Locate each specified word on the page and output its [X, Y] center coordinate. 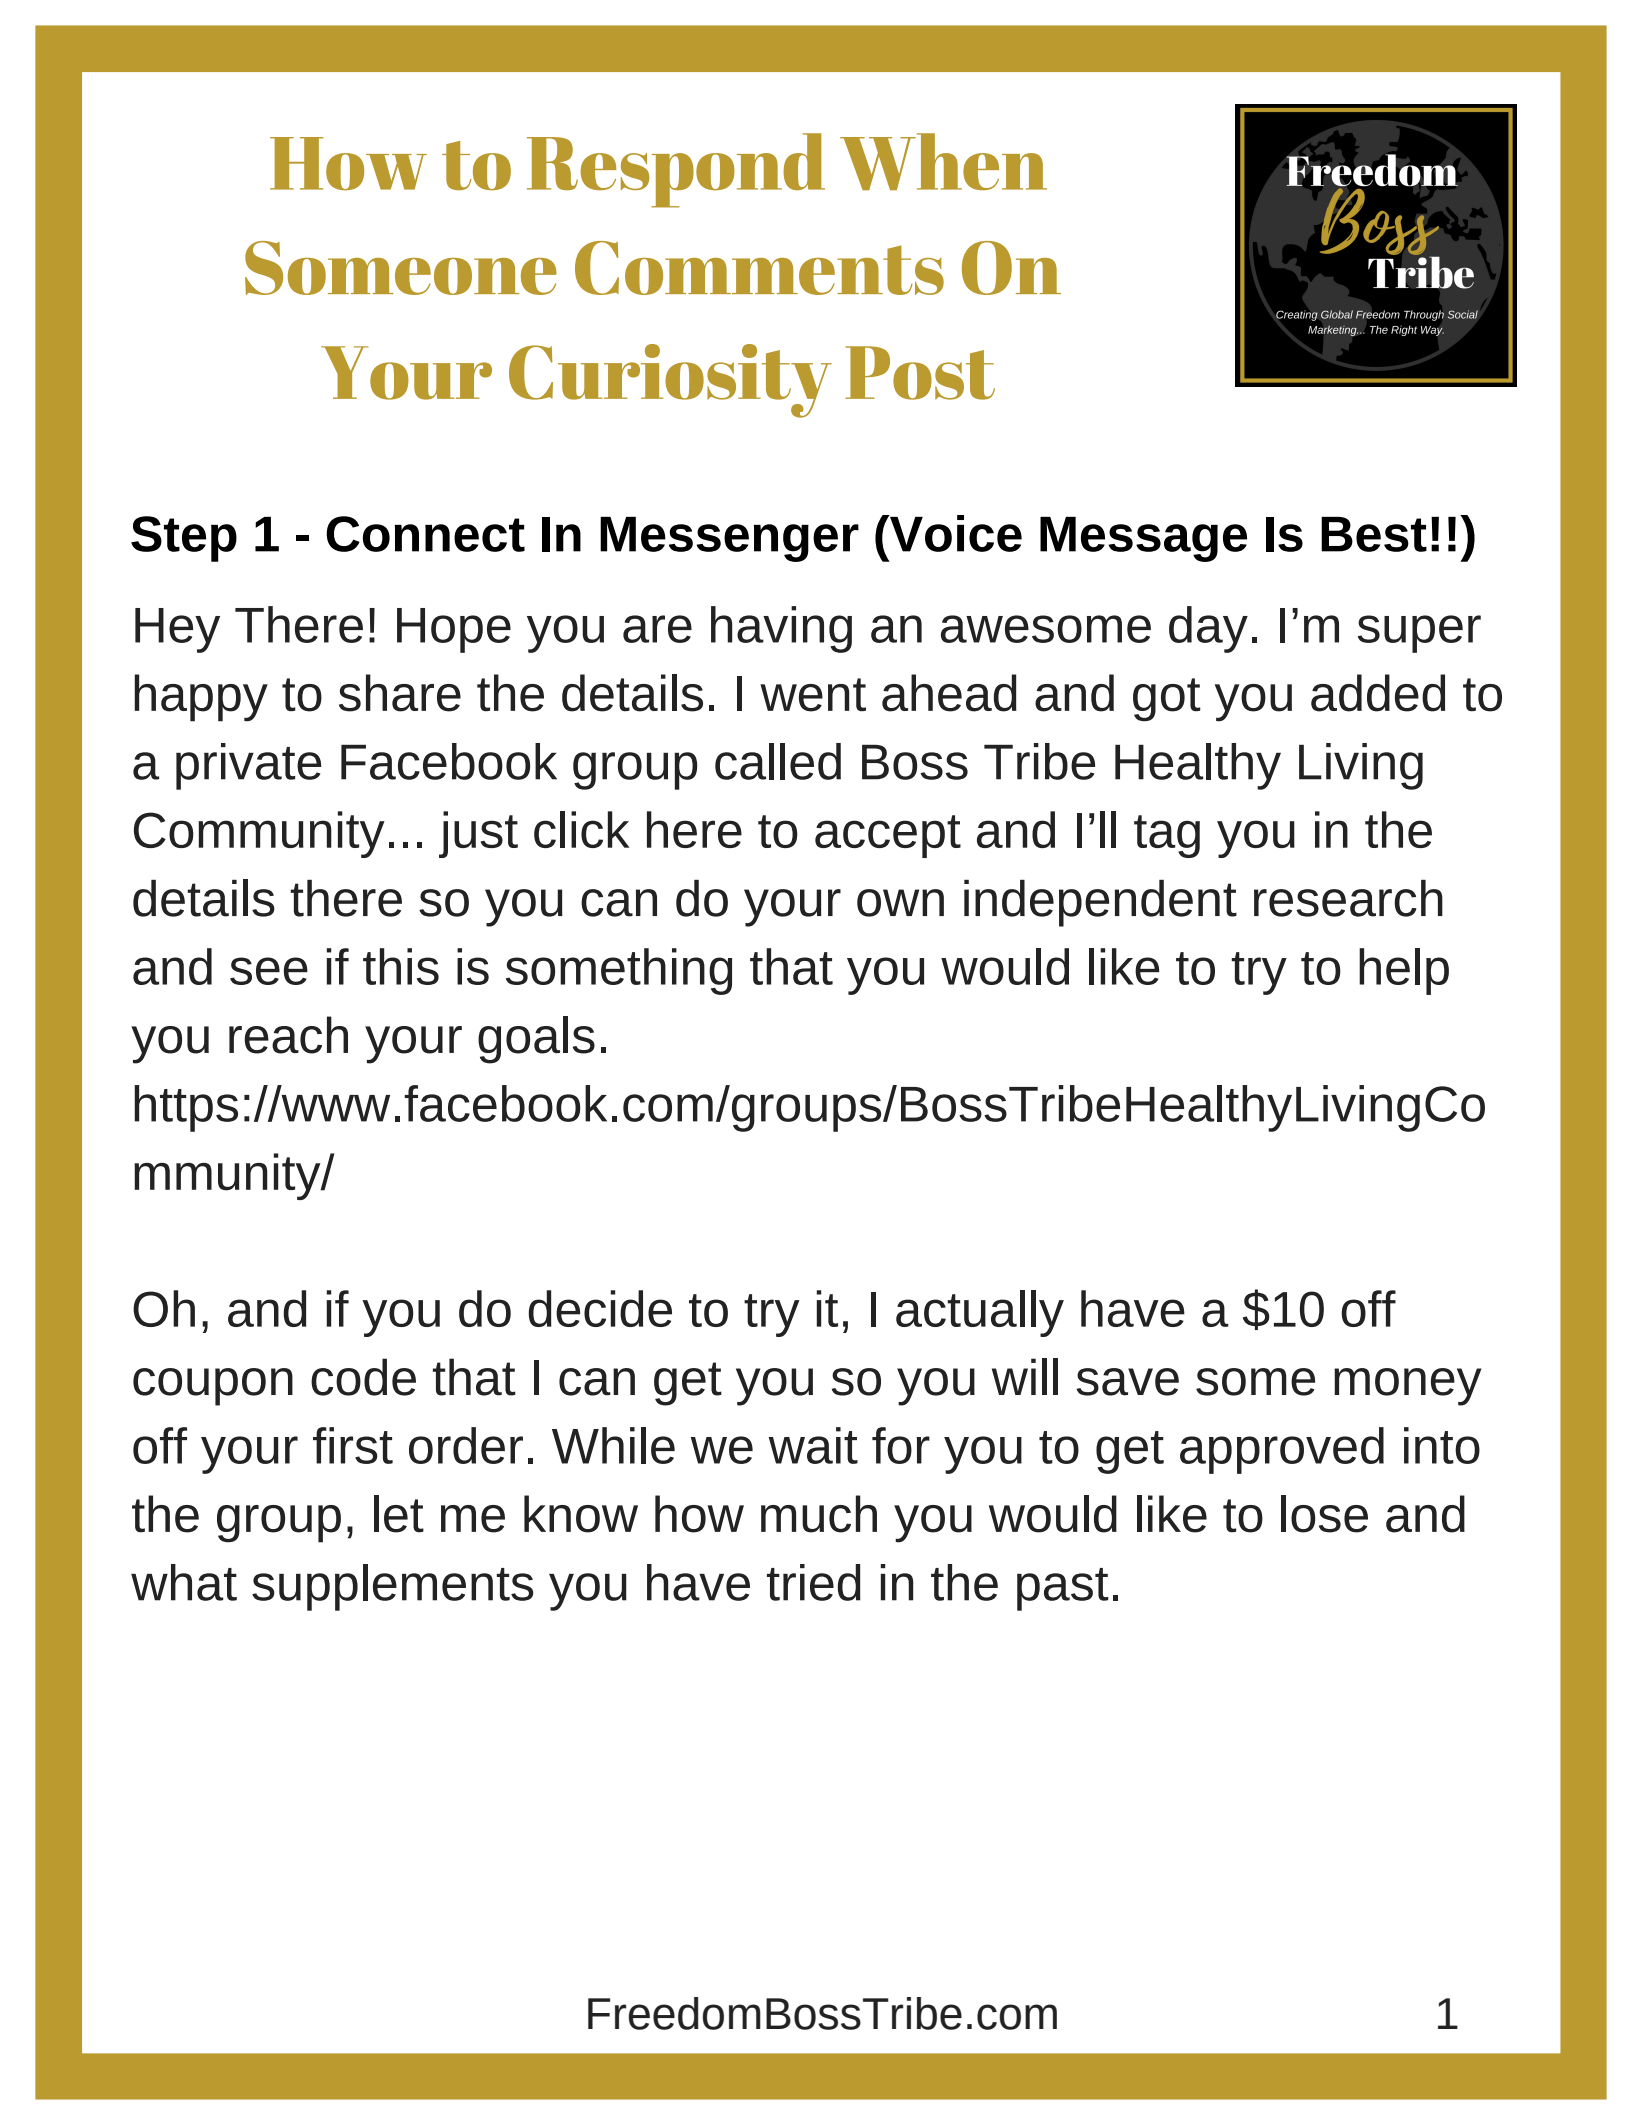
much [819, 1514]
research [1348, 898]
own [900, 903]
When [943, 161]
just [478, 834]
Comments [759, 268]
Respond [676, 170]
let [399, 1514]
